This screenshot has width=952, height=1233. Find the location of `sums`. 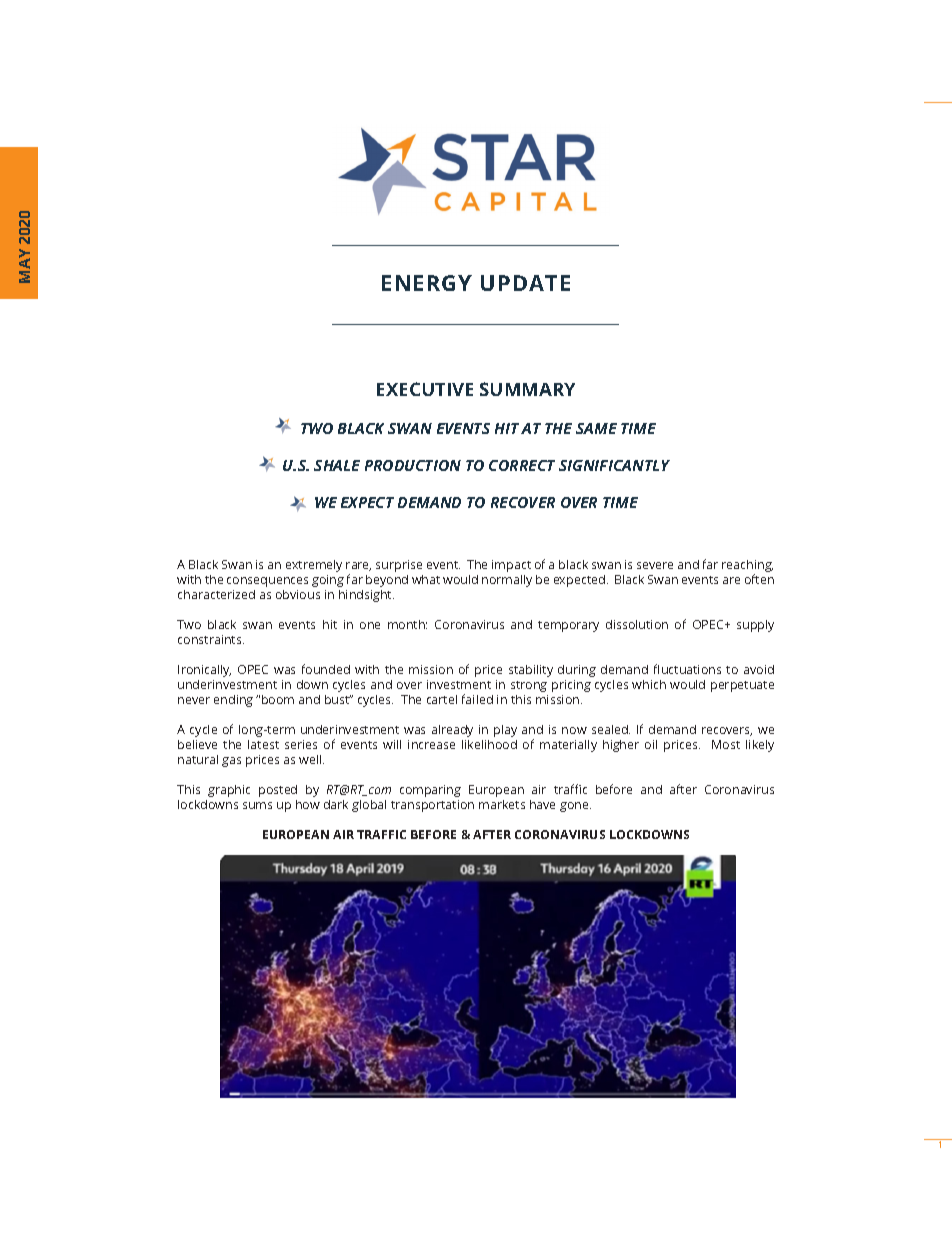

sums is located at coordinates (257, 805).
